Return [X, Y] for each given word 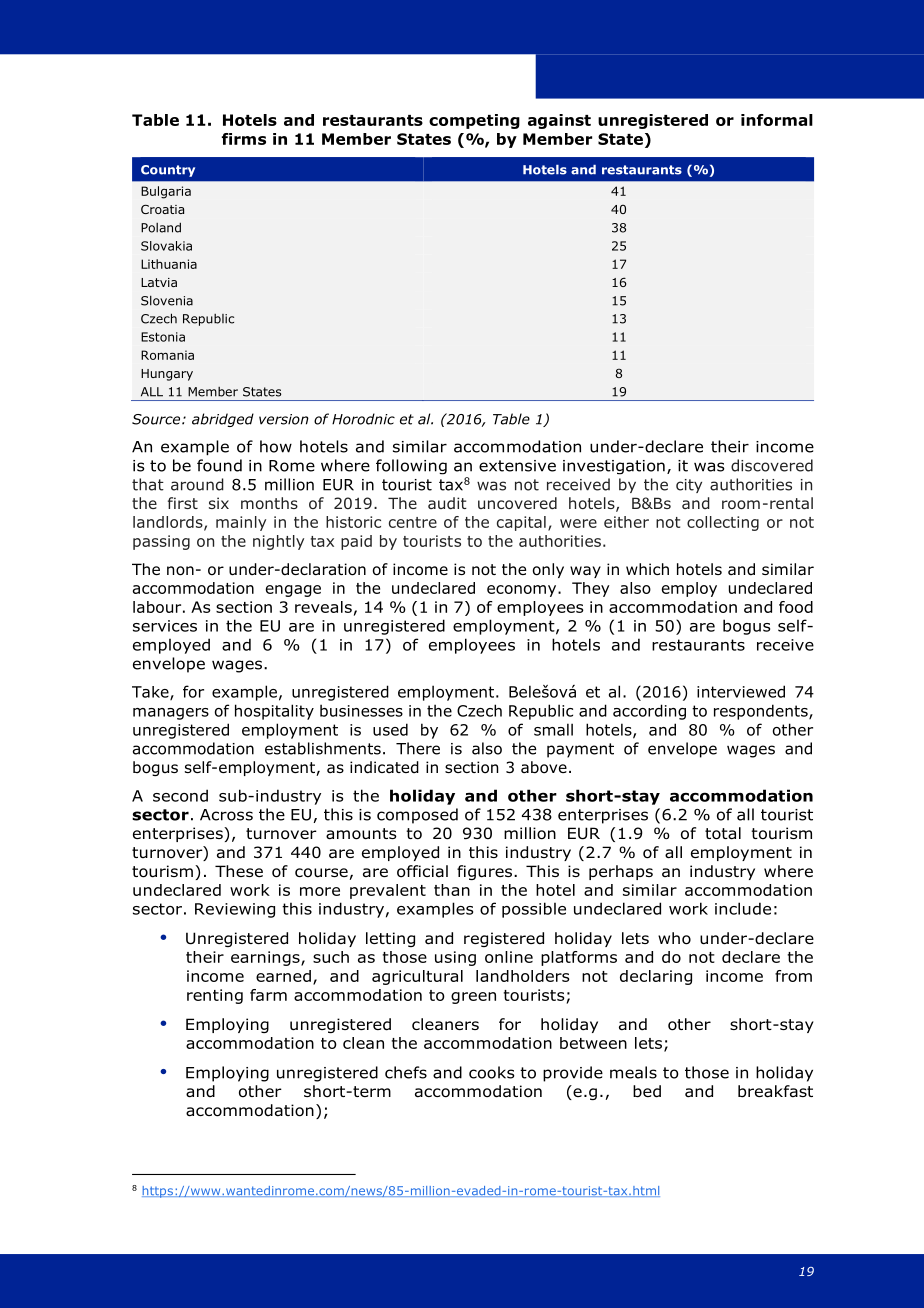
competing [474, 121]
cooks [492, 1072]
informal [777, 120]
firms [244, 139]
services [165, 626]
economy [523, 591]
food [796, 607]
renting [215, 996]
